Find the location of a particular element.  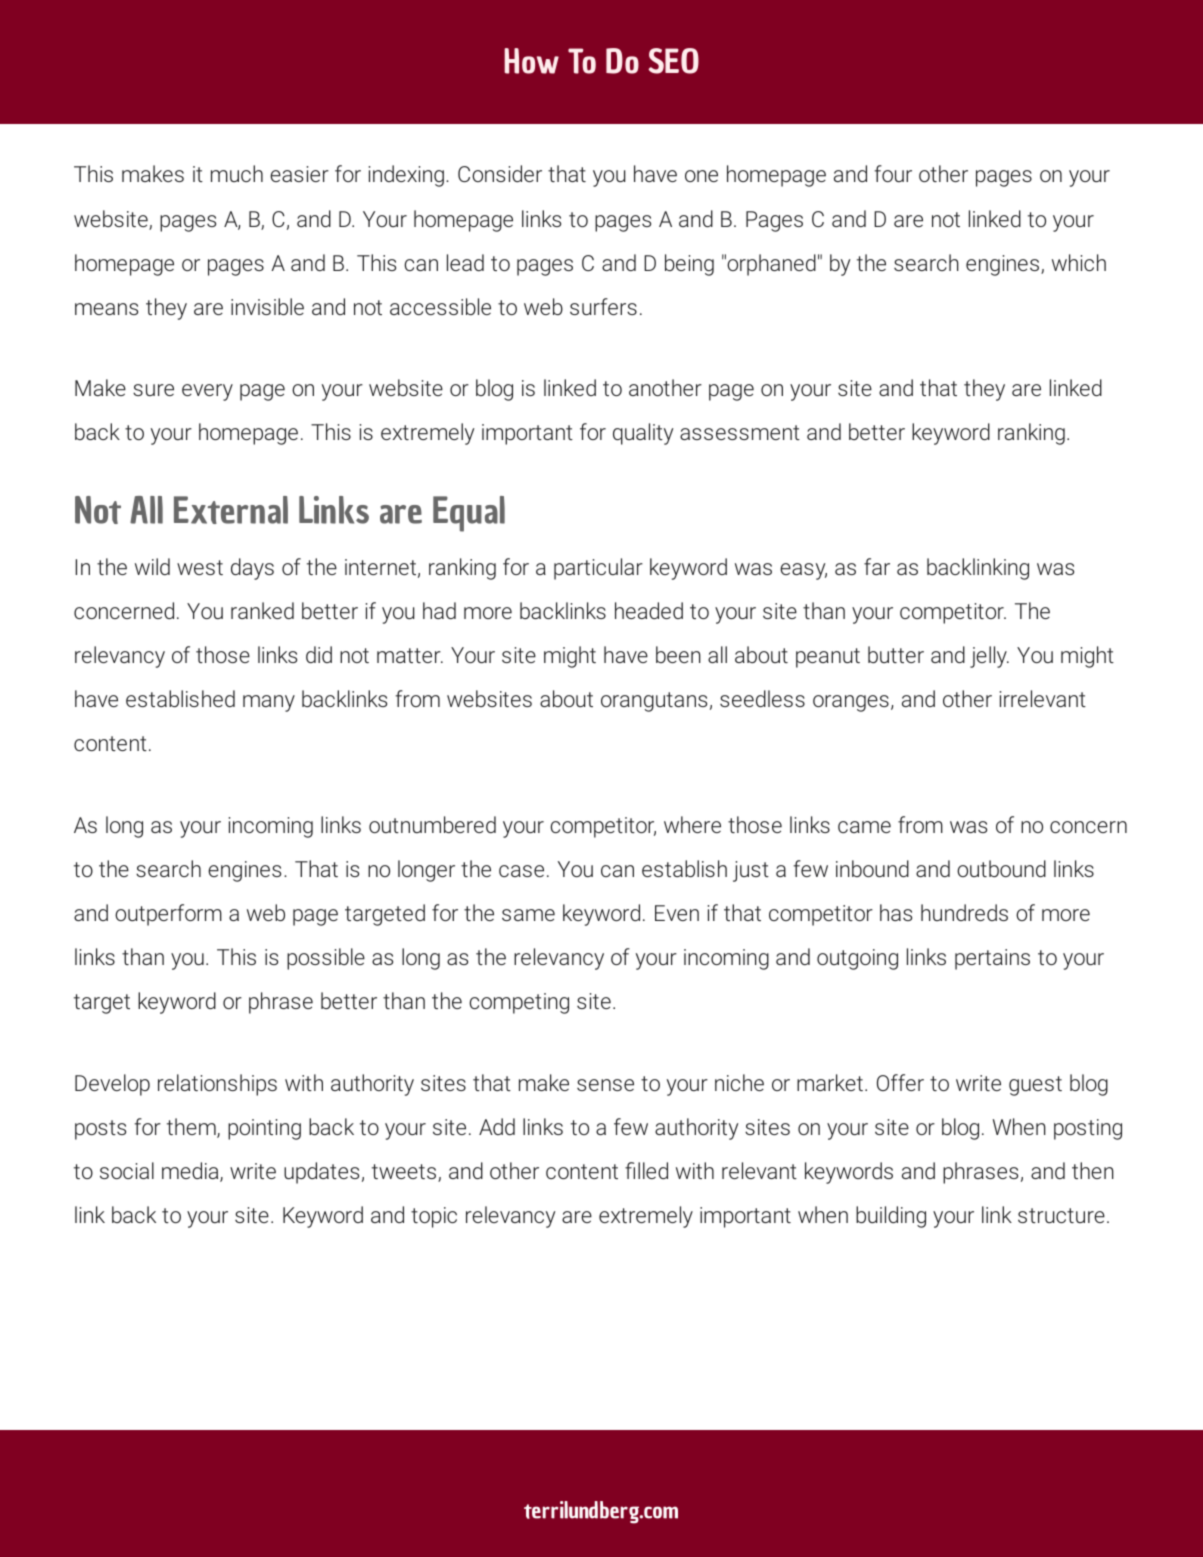

quality is located at coordinates (643, 434).
